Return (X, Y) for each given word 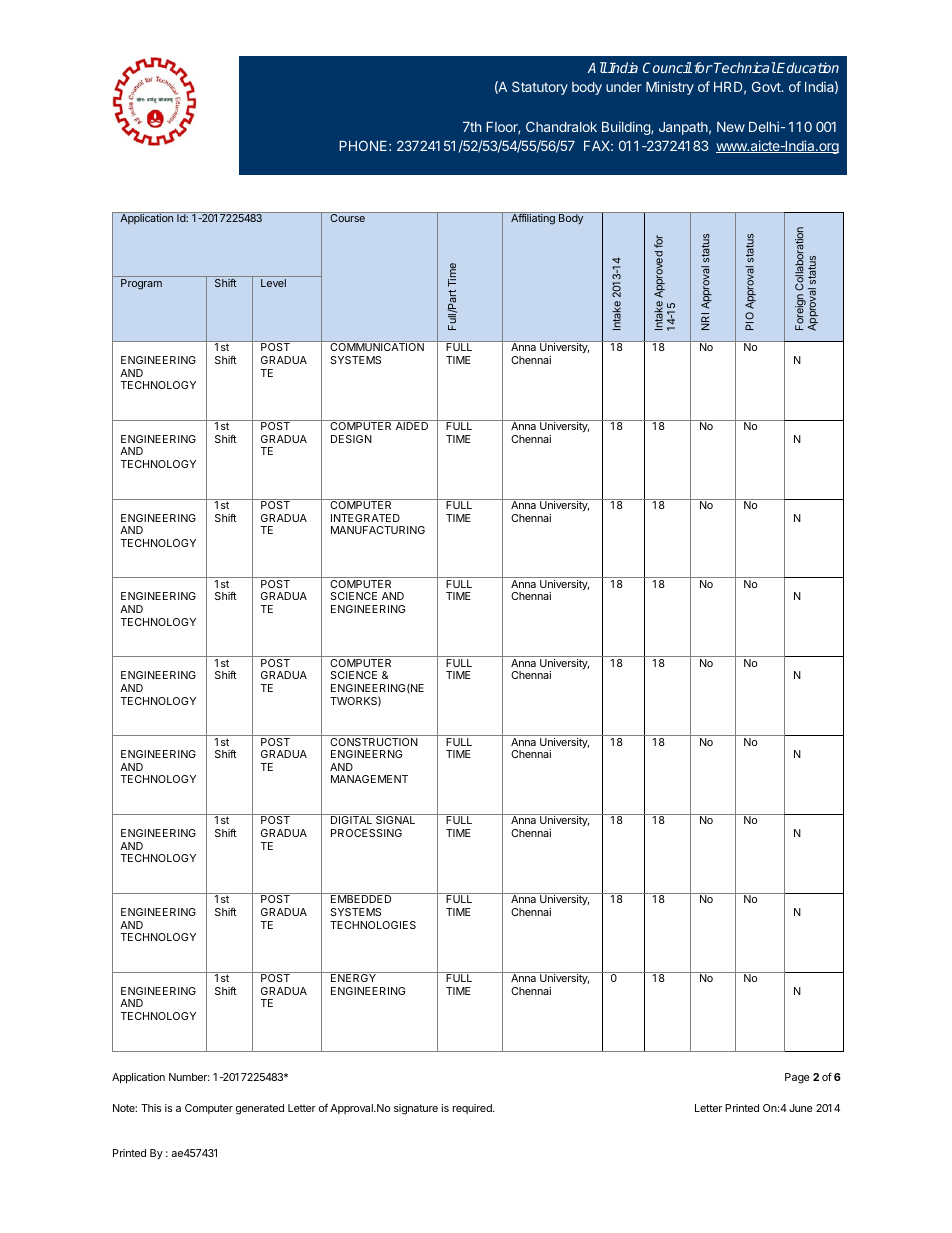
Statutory (540, 88)
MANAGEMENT (369, 779)
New (731, 127)
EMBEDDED (361, 899)
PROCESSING (366, 833)
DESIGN (351, 439)
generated (260, 1109)
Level (273, 283)
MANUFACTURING (378, 530)
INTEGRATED (365, 518)
